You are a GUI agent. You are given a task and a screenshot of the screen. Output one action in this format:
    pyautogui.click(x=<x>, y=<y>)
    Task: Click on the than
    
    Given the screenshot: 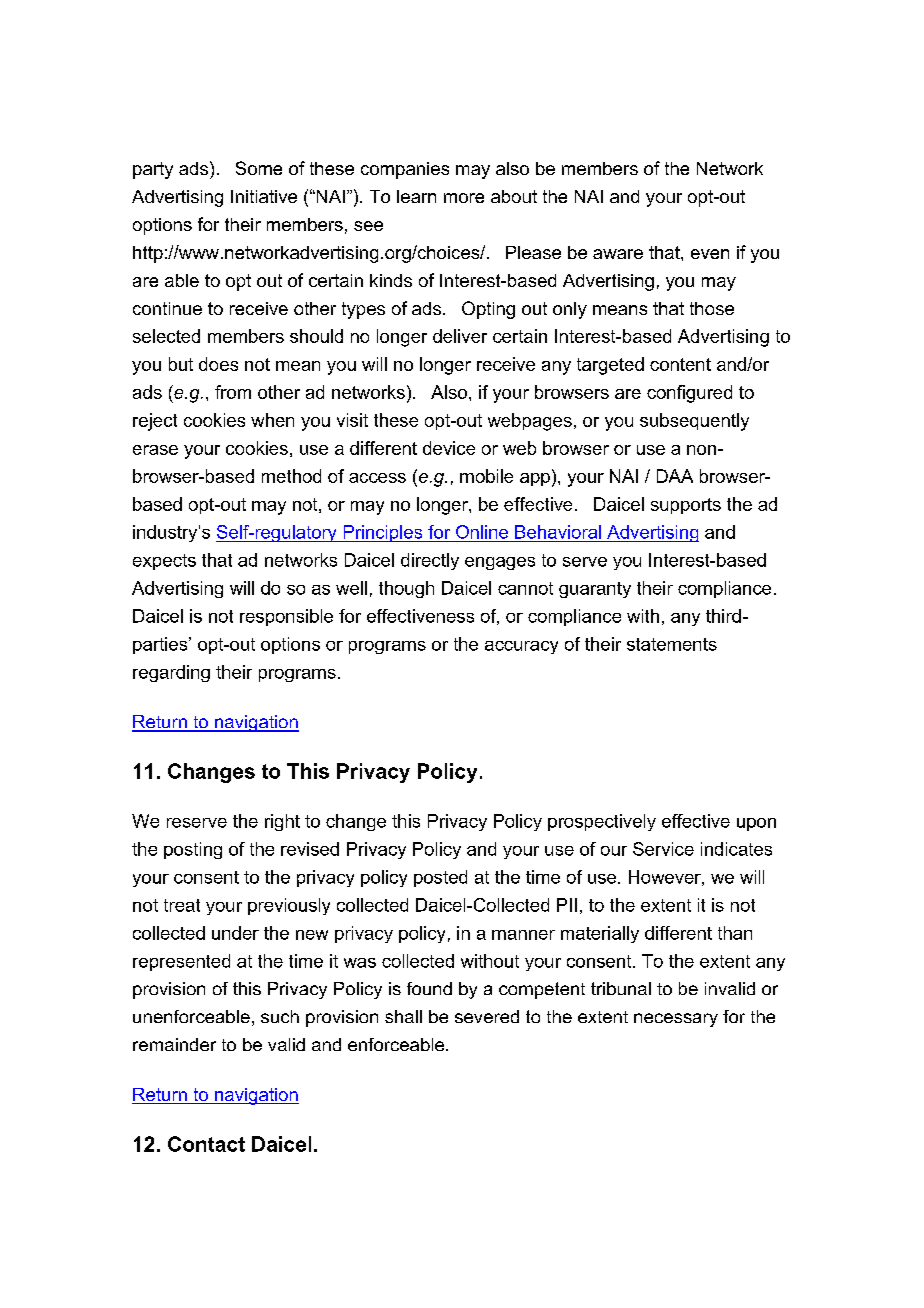 What is the action you would take?
    pyautogui.click(x=735, y=933)
